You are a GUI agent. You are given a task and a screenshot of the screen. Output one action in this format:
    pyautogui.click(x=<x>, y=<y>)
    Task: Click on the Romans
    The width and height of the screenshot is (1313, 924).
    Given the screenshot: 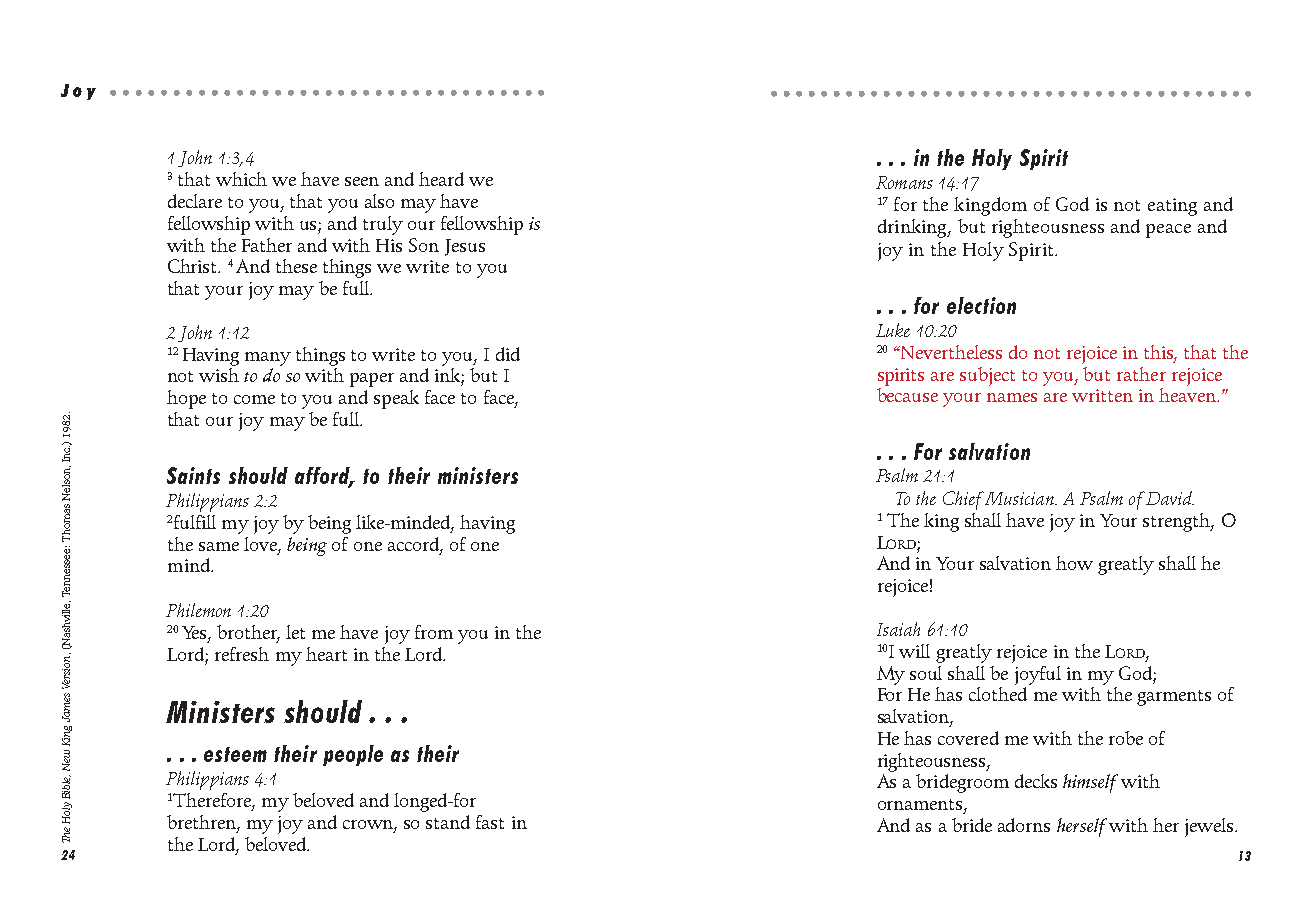 What is the action you would take?
    pyautogui.click(x=904, y=182)
